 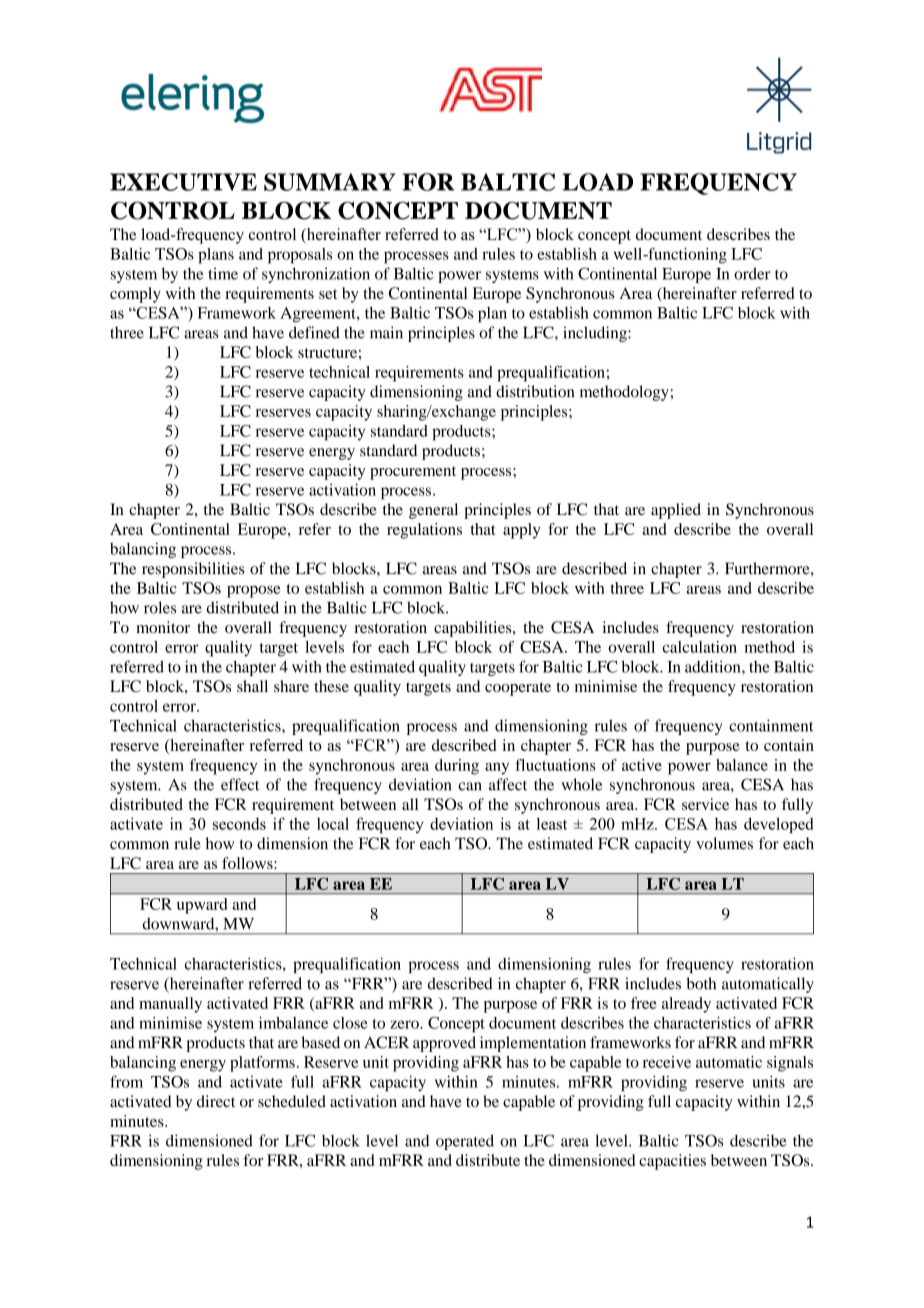 What do you see at coordinates (714, 666) in the screenshot?
I see `addition` at bounding box center [714, 666].
